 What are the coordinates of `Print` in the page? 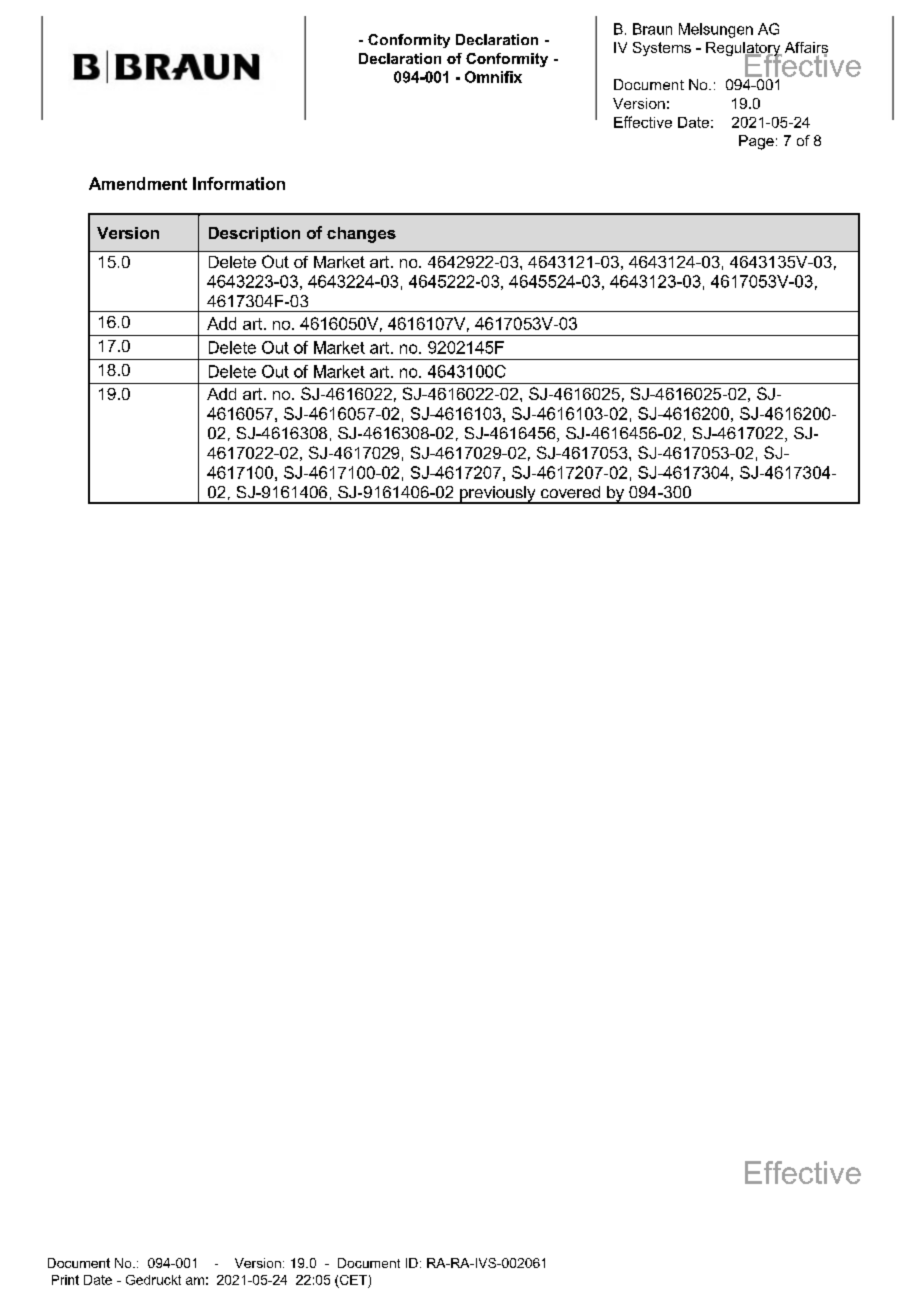 It's located at (65, 1280).
